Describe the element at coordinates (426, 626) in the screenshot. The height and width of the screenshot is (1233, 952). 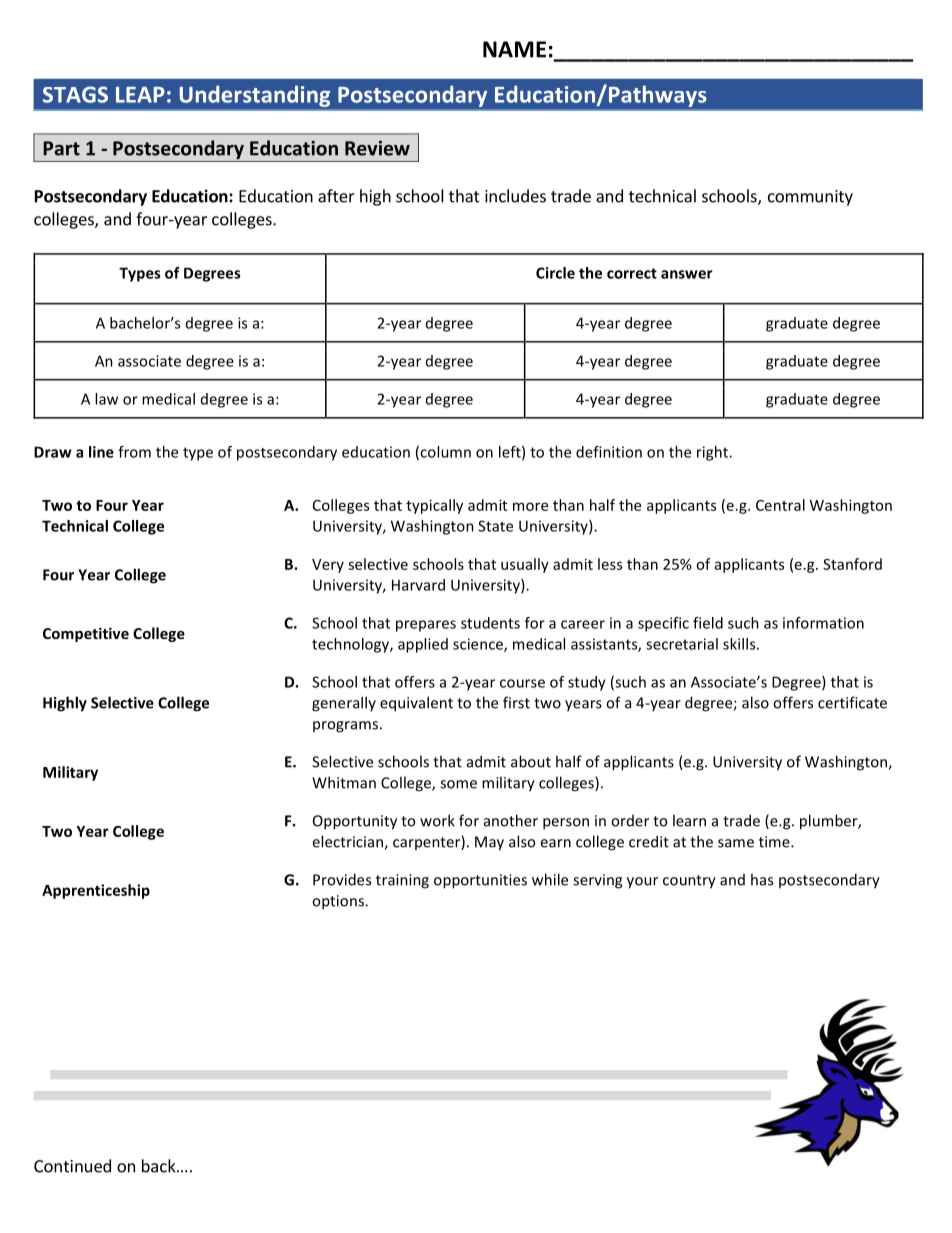
I see `prepares` at that location.
